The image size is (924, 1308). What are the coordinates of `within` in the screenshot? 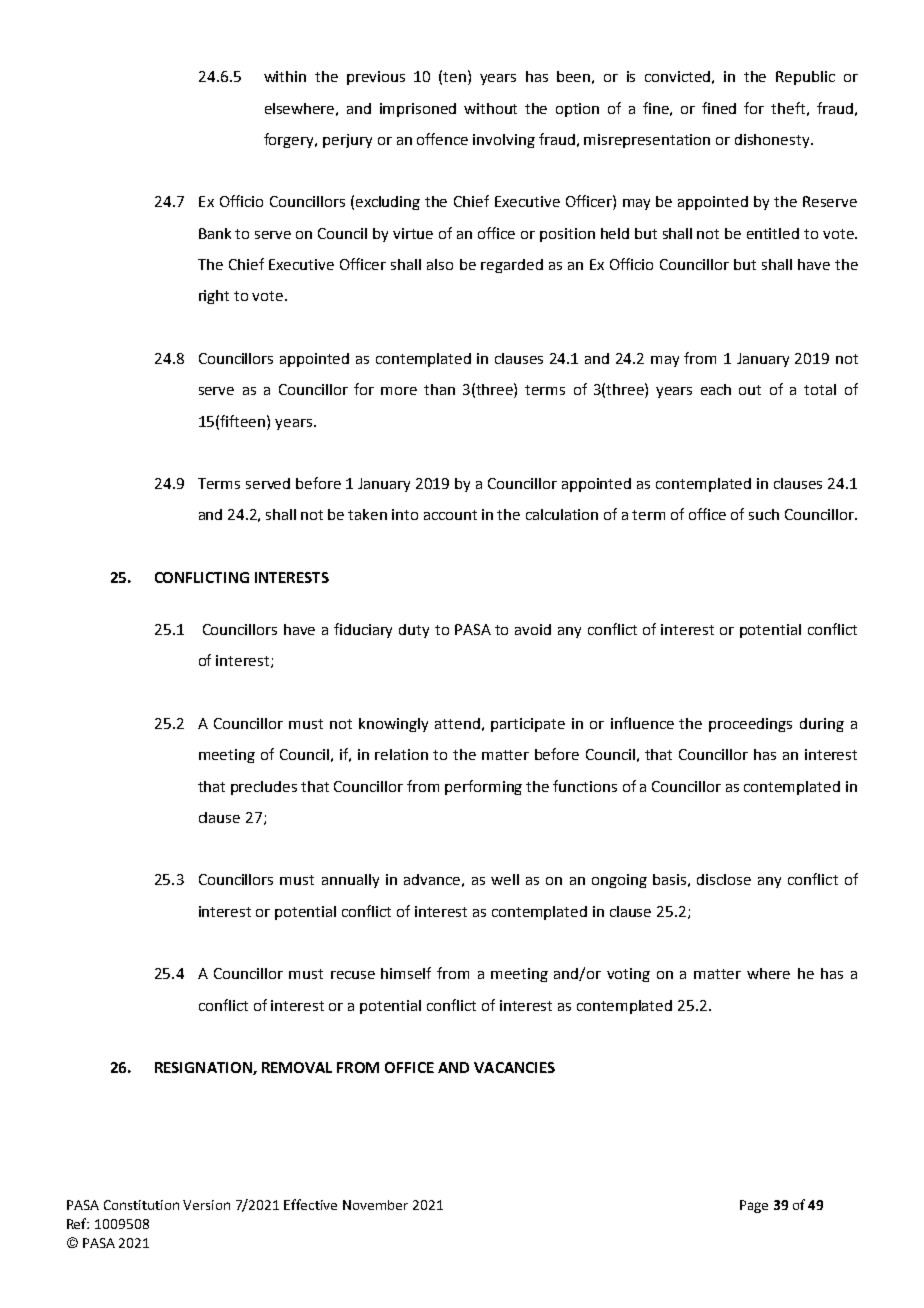 It's located at (285, 76).
